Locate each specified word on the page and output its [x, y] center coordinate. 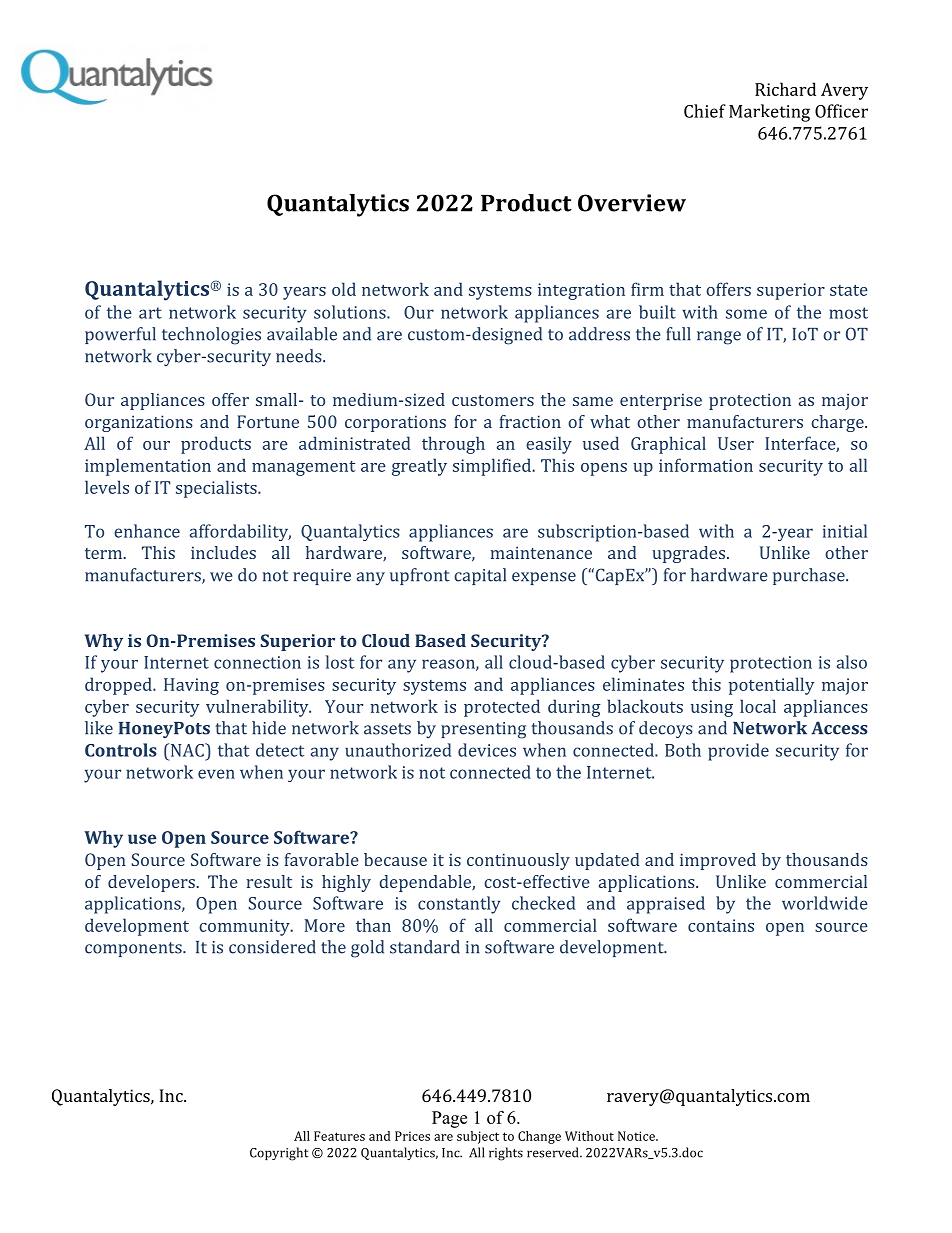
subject [478, 1137]
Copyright [279, 1154]
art [150, 313]
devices [487, 750]
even [216, 774]
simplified [493, 467]
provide [738, 752]
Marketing [769, 113]
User [736, 443]
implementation [148, 467]
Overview [632, 203]
